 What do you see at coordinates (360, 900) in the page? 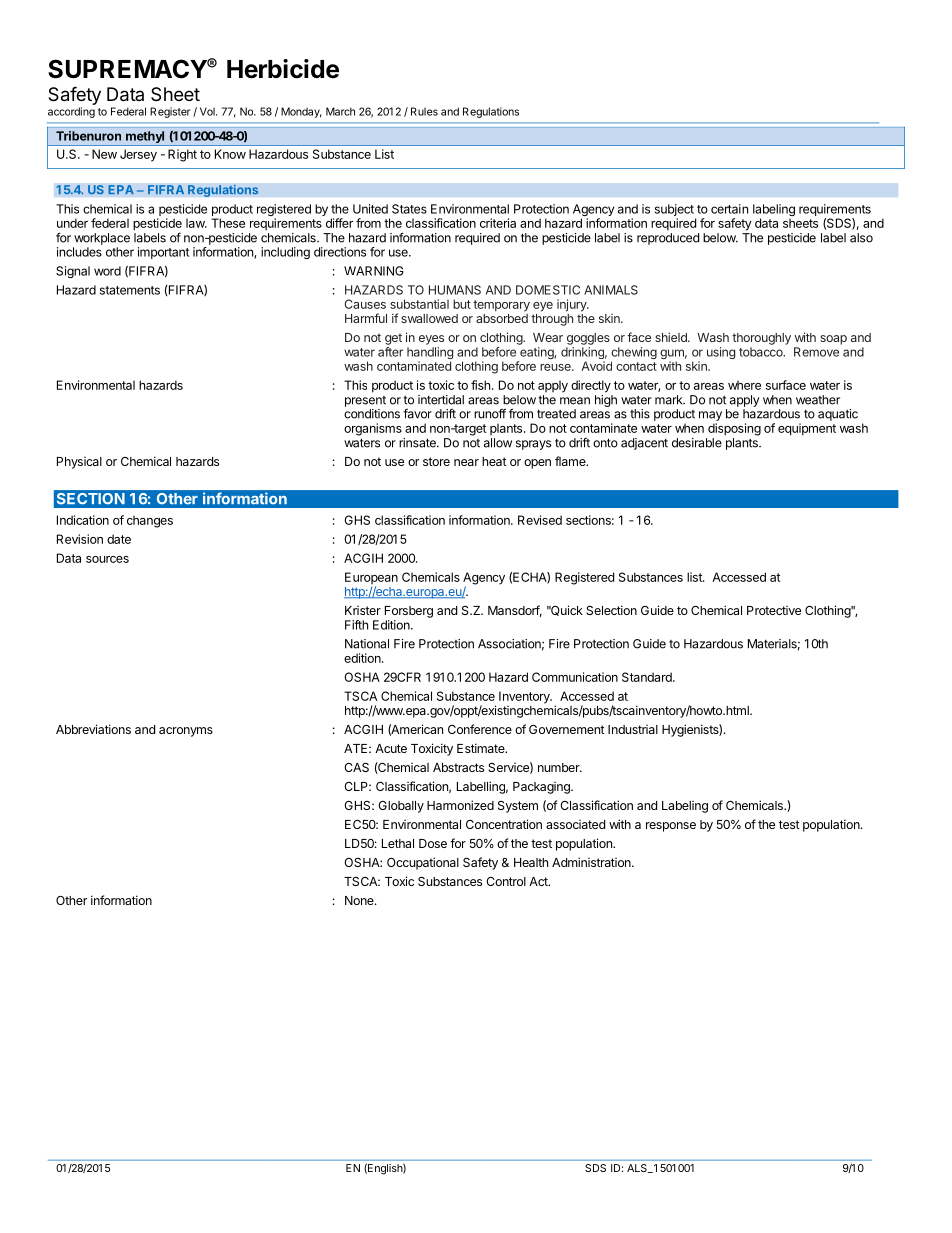
I see `None` at bounding box center [360, 900].
